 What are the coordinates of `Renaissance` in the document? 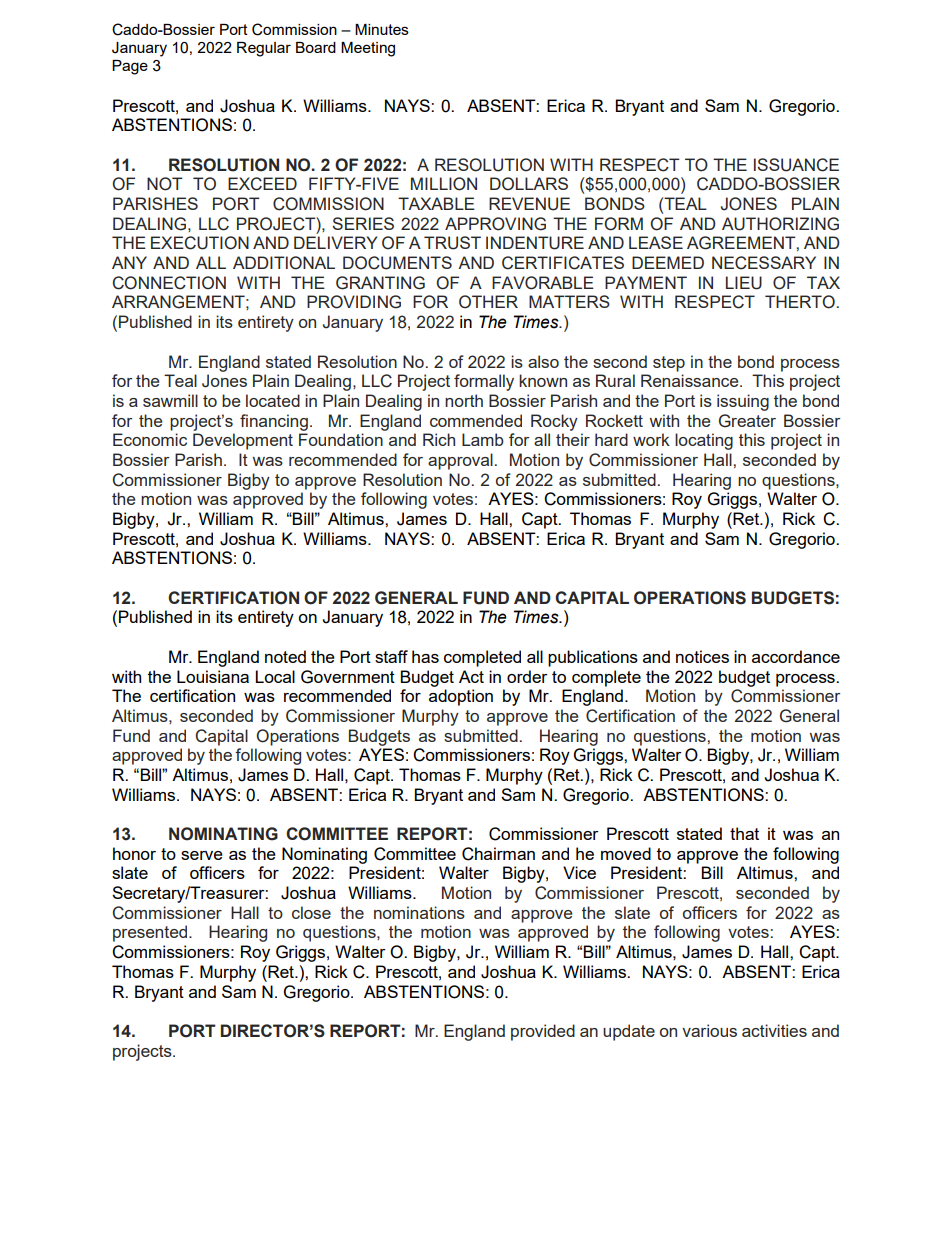 It's located at (691, 380).
